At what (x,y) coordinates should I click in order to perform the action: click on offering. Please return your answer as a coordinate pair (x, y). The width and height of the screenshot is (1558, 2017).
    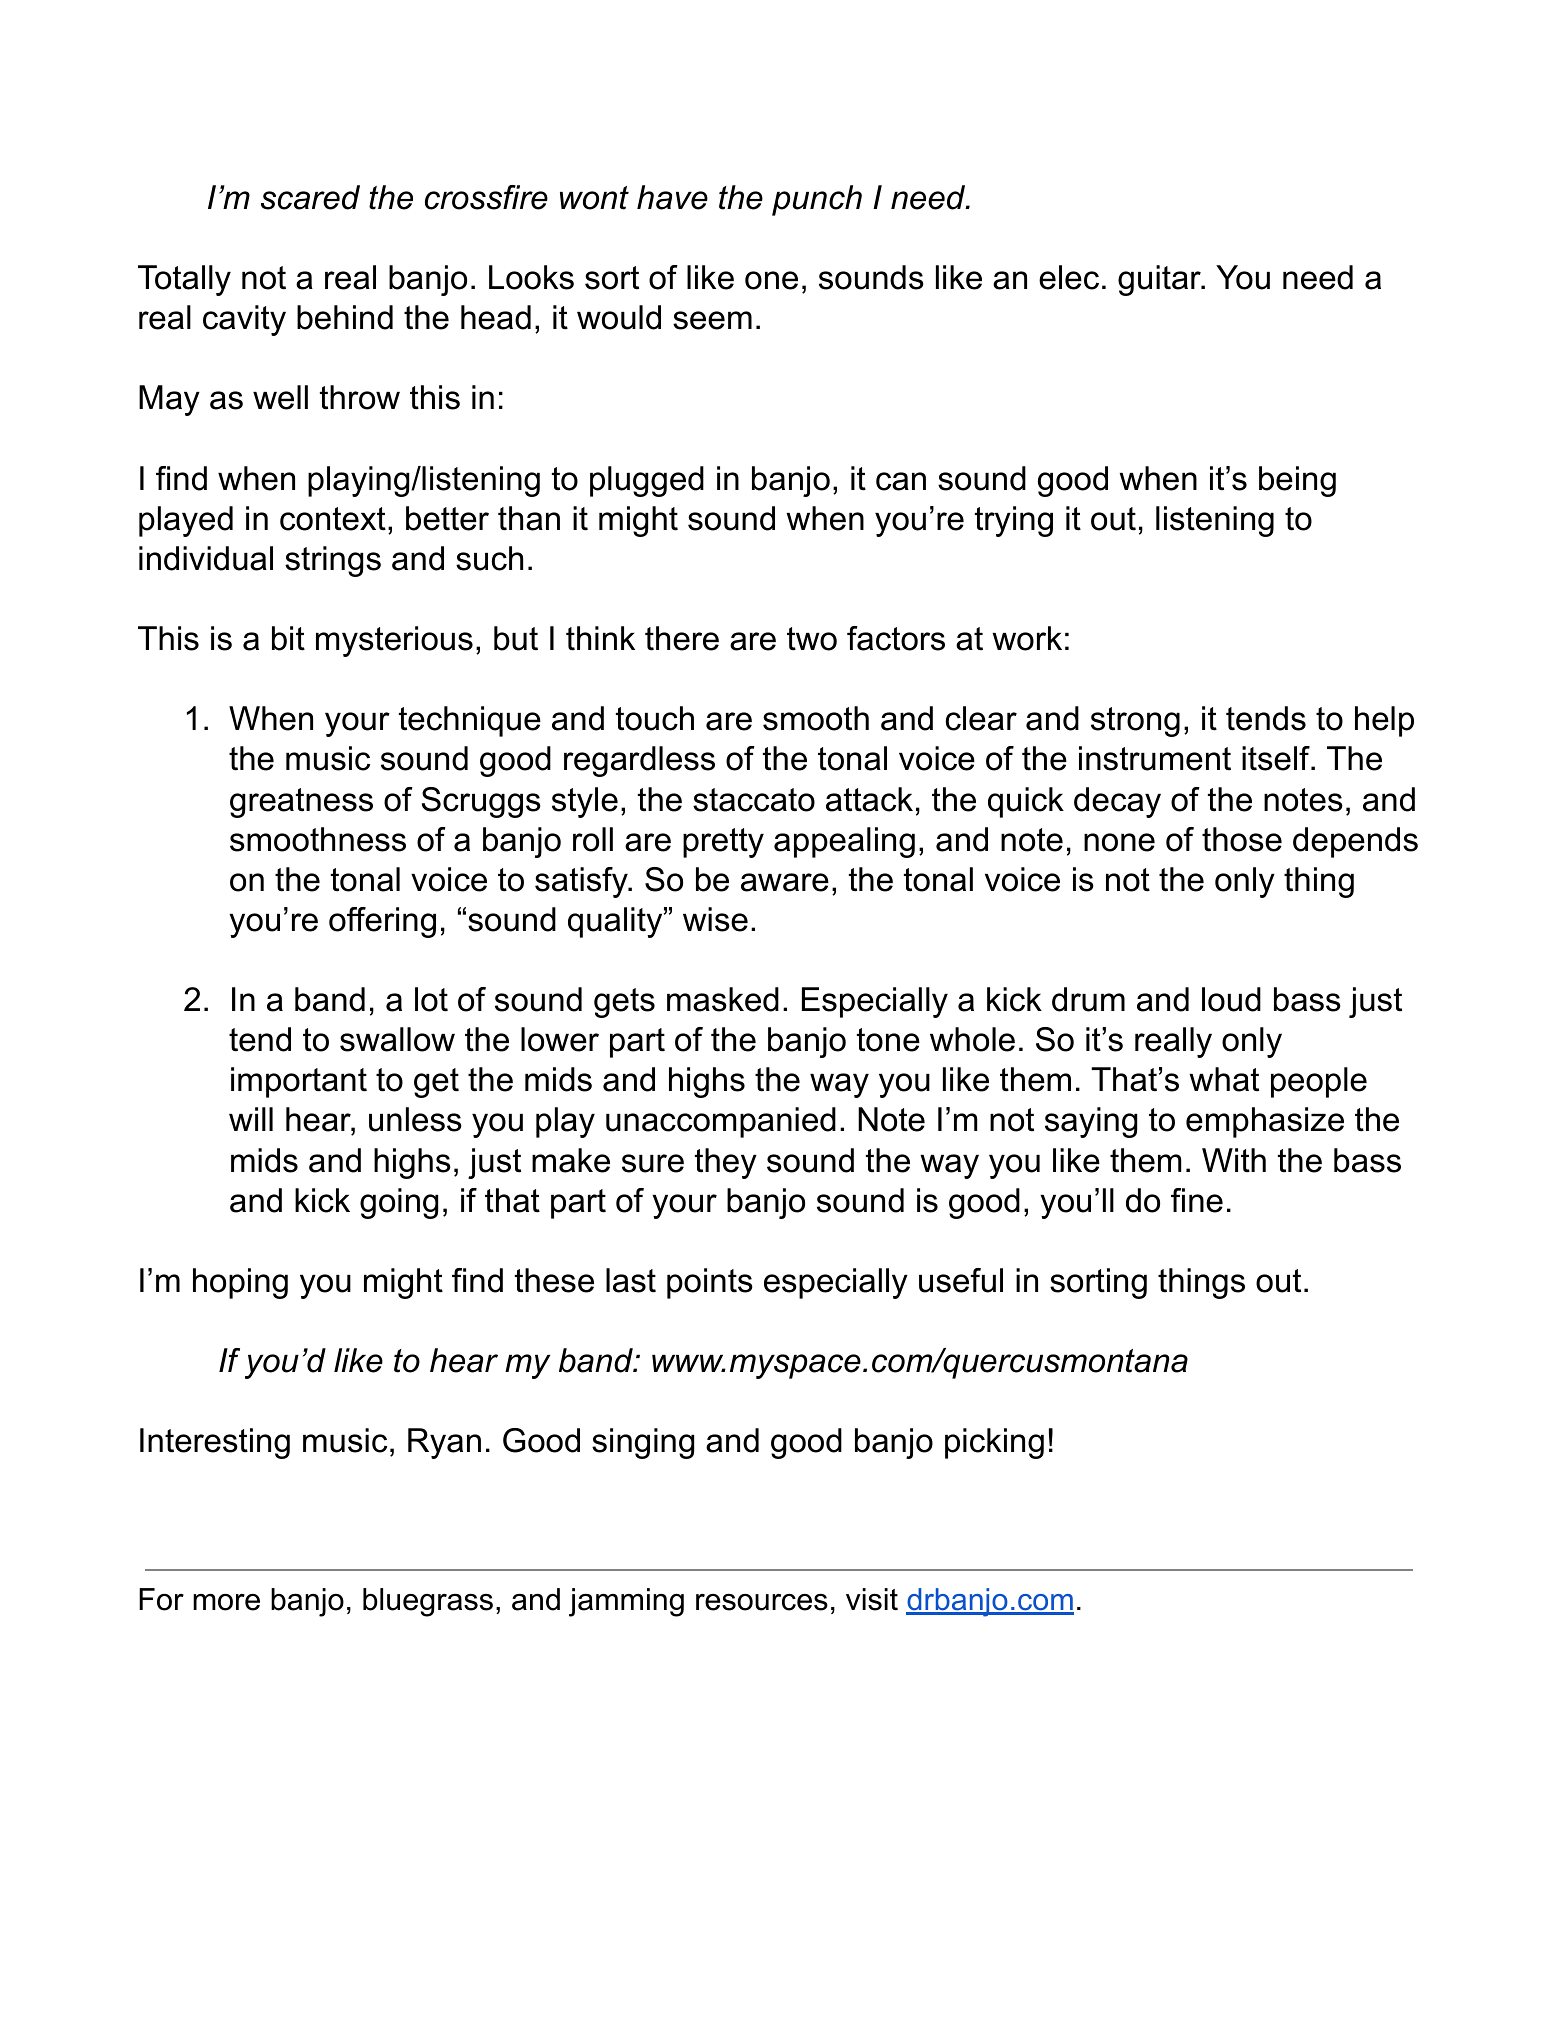
    Looking at the image, I should click on (382, 922).
